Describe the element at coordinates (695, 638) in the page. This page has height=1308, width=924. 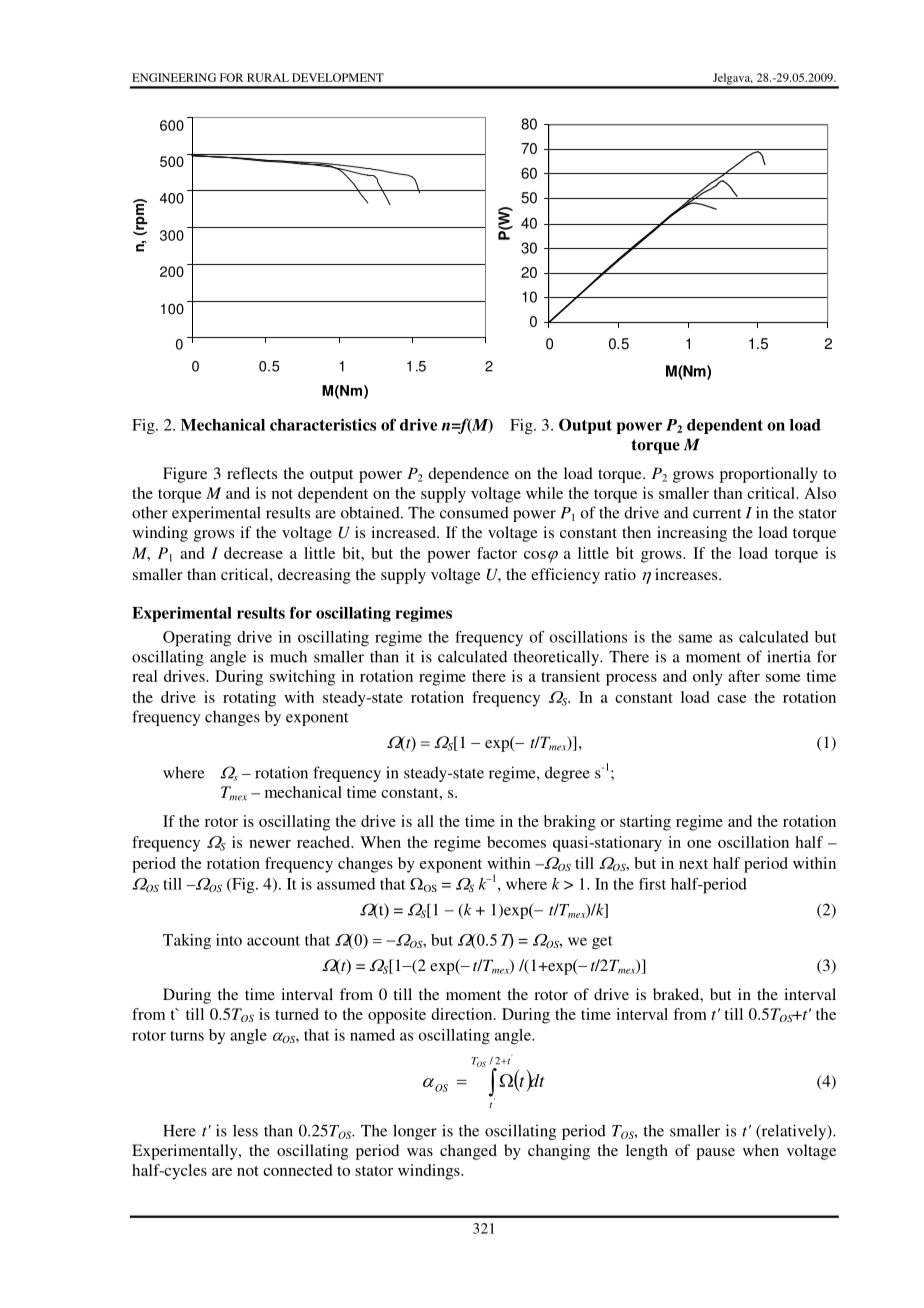
I see `same` at that location.
